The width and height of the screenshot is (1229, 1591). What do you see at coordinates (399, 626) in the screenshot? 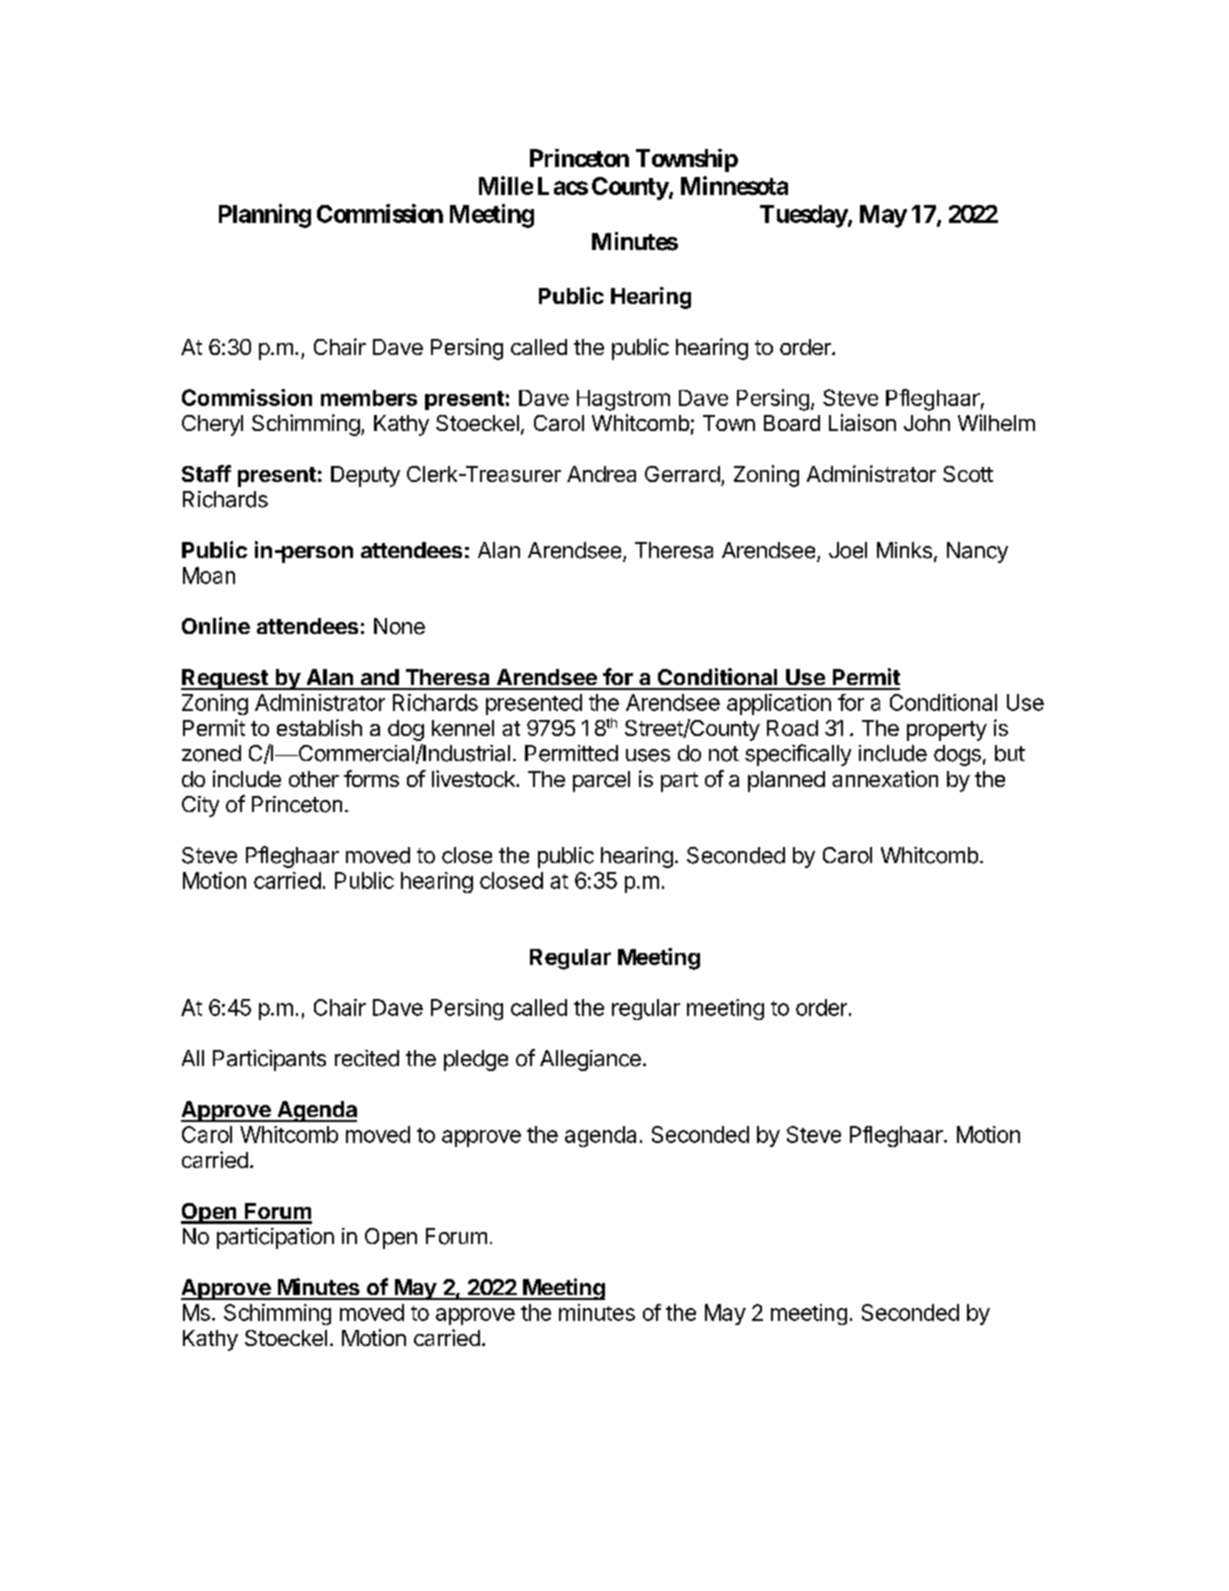
I see `None` at bounding box center [399, 626].
